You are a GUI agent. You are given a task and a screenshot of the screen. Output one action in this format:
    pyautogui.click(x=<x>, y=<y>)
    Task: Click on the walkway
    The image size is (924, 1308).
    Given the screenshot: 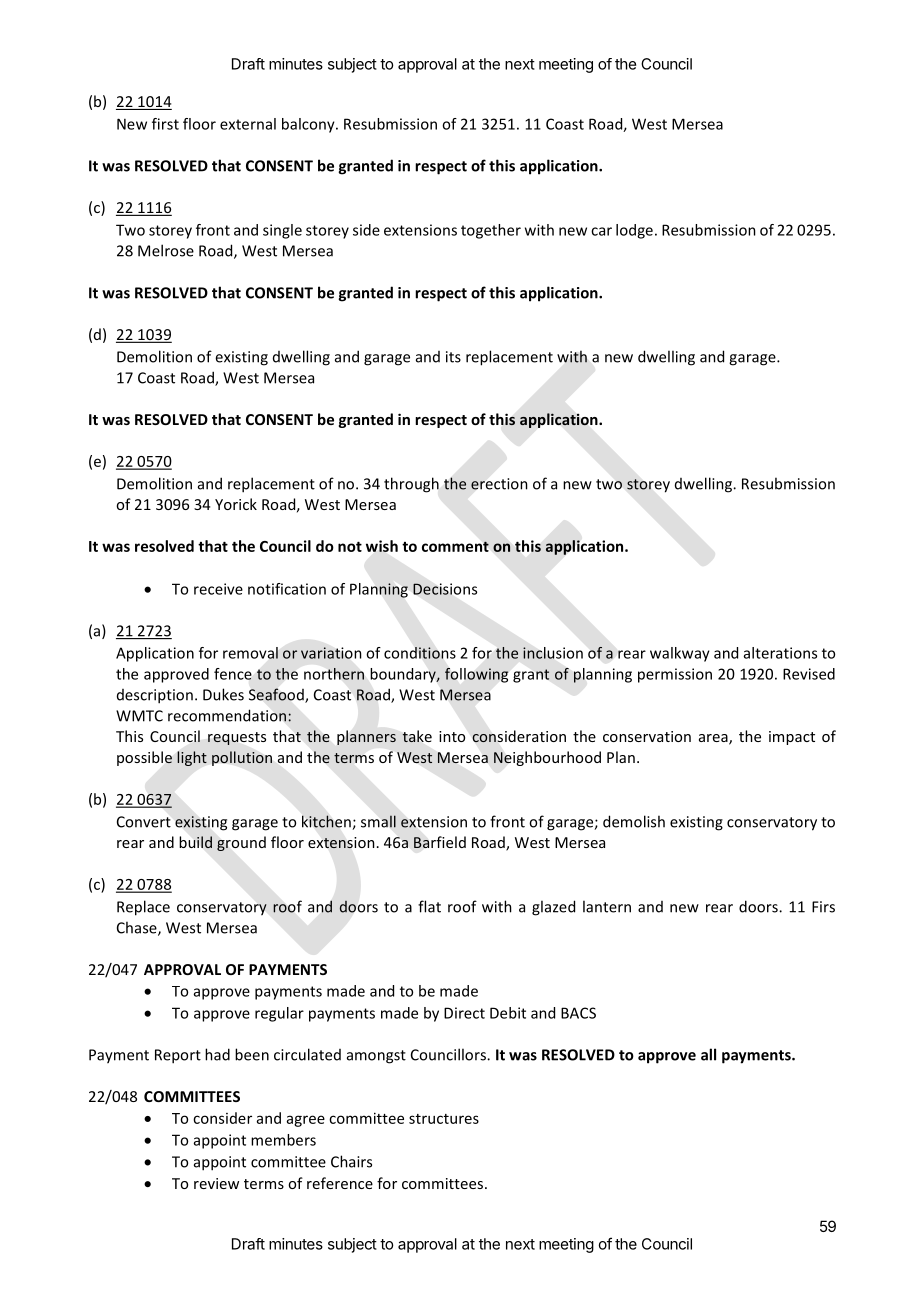 What is the action you would take?
    pyautogui.click(x=680, y=654)
